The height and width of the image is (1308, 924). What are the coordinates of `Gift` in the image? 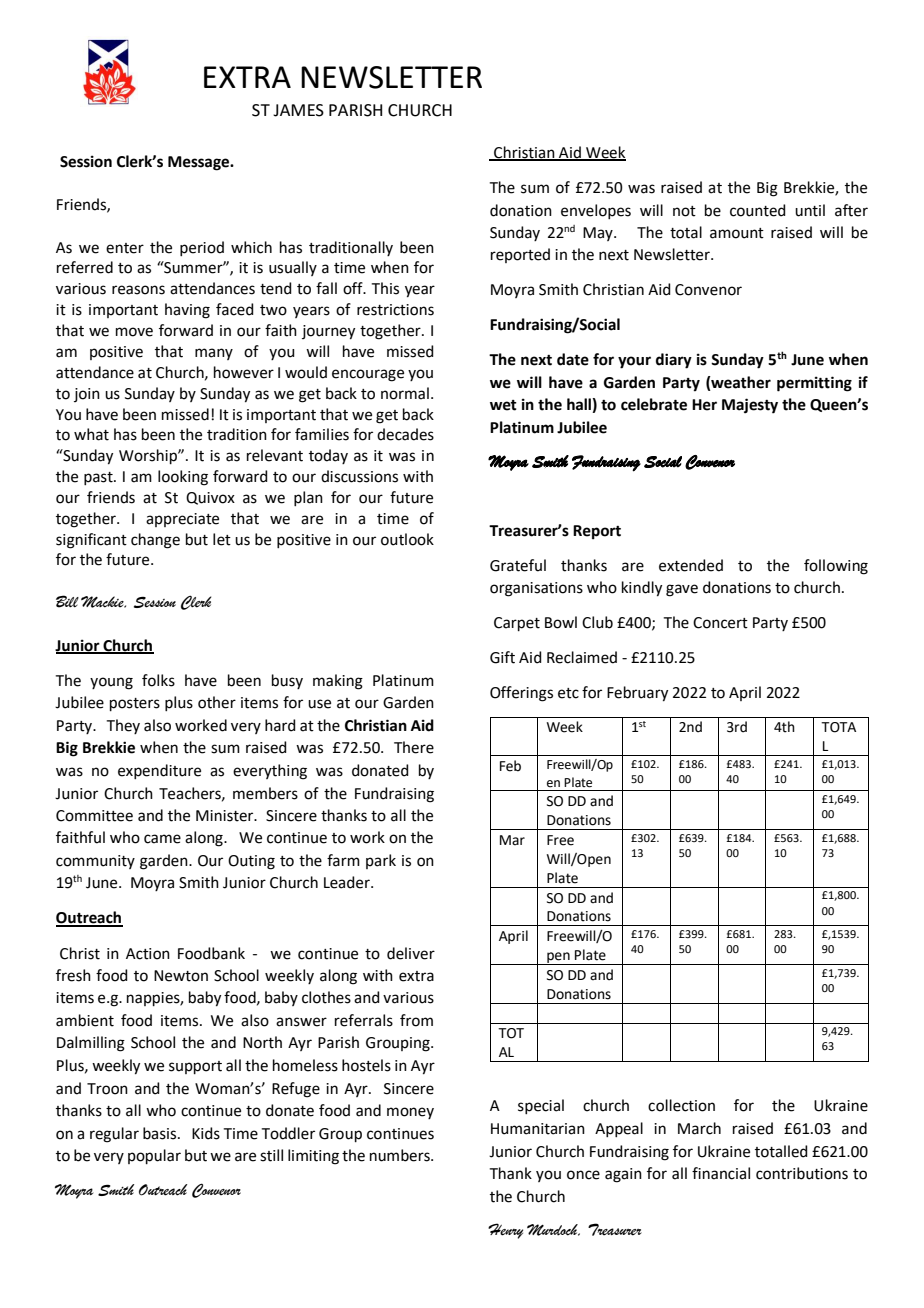 It's located at (502, 657).
